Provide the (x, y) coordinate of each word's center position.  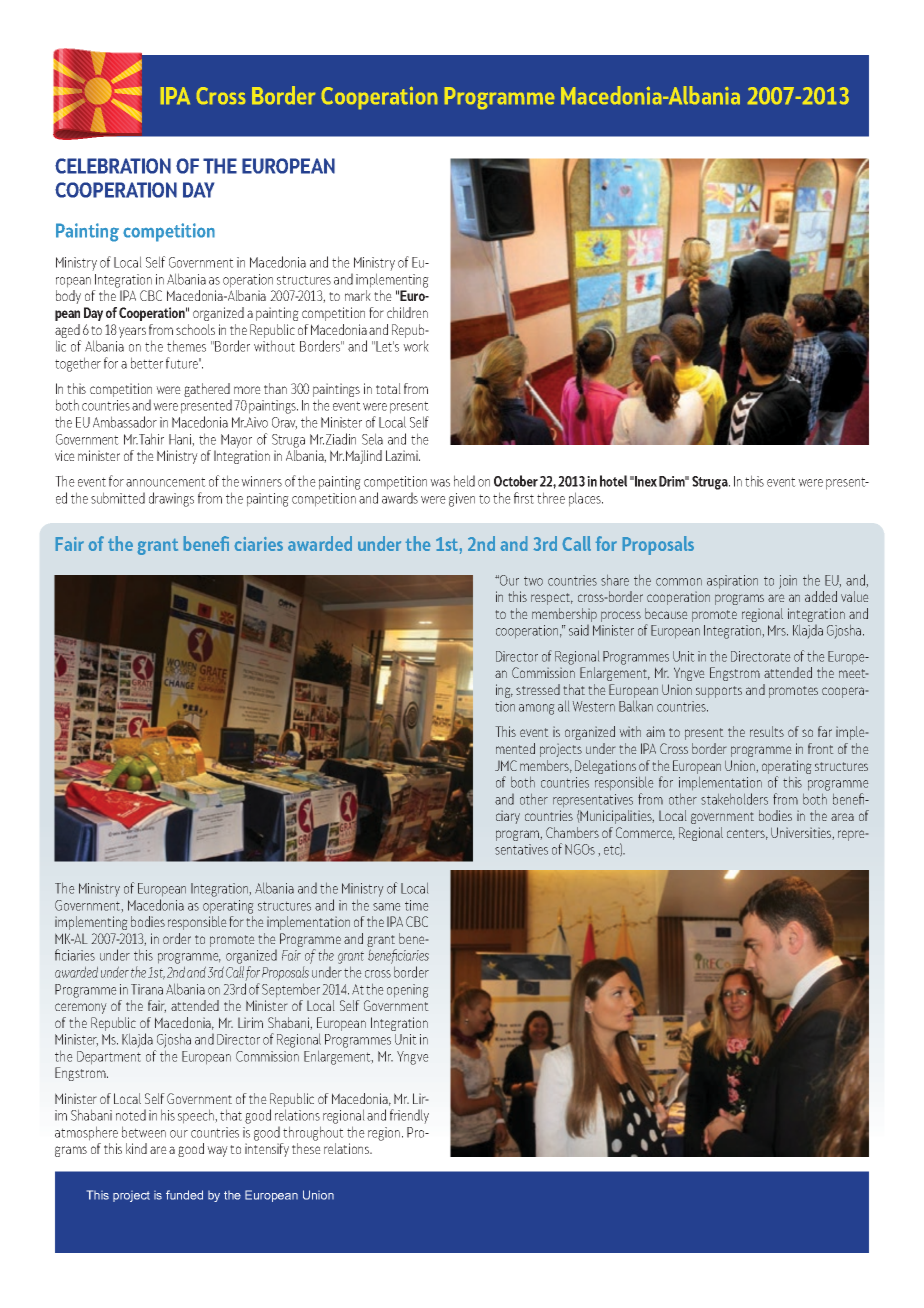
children (407, 312)
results (767, 731)
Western (594, 706)
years (132, 332)
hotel (613, 481)
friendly (409, 1116)
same (386, 907)
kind (136, 1148)
